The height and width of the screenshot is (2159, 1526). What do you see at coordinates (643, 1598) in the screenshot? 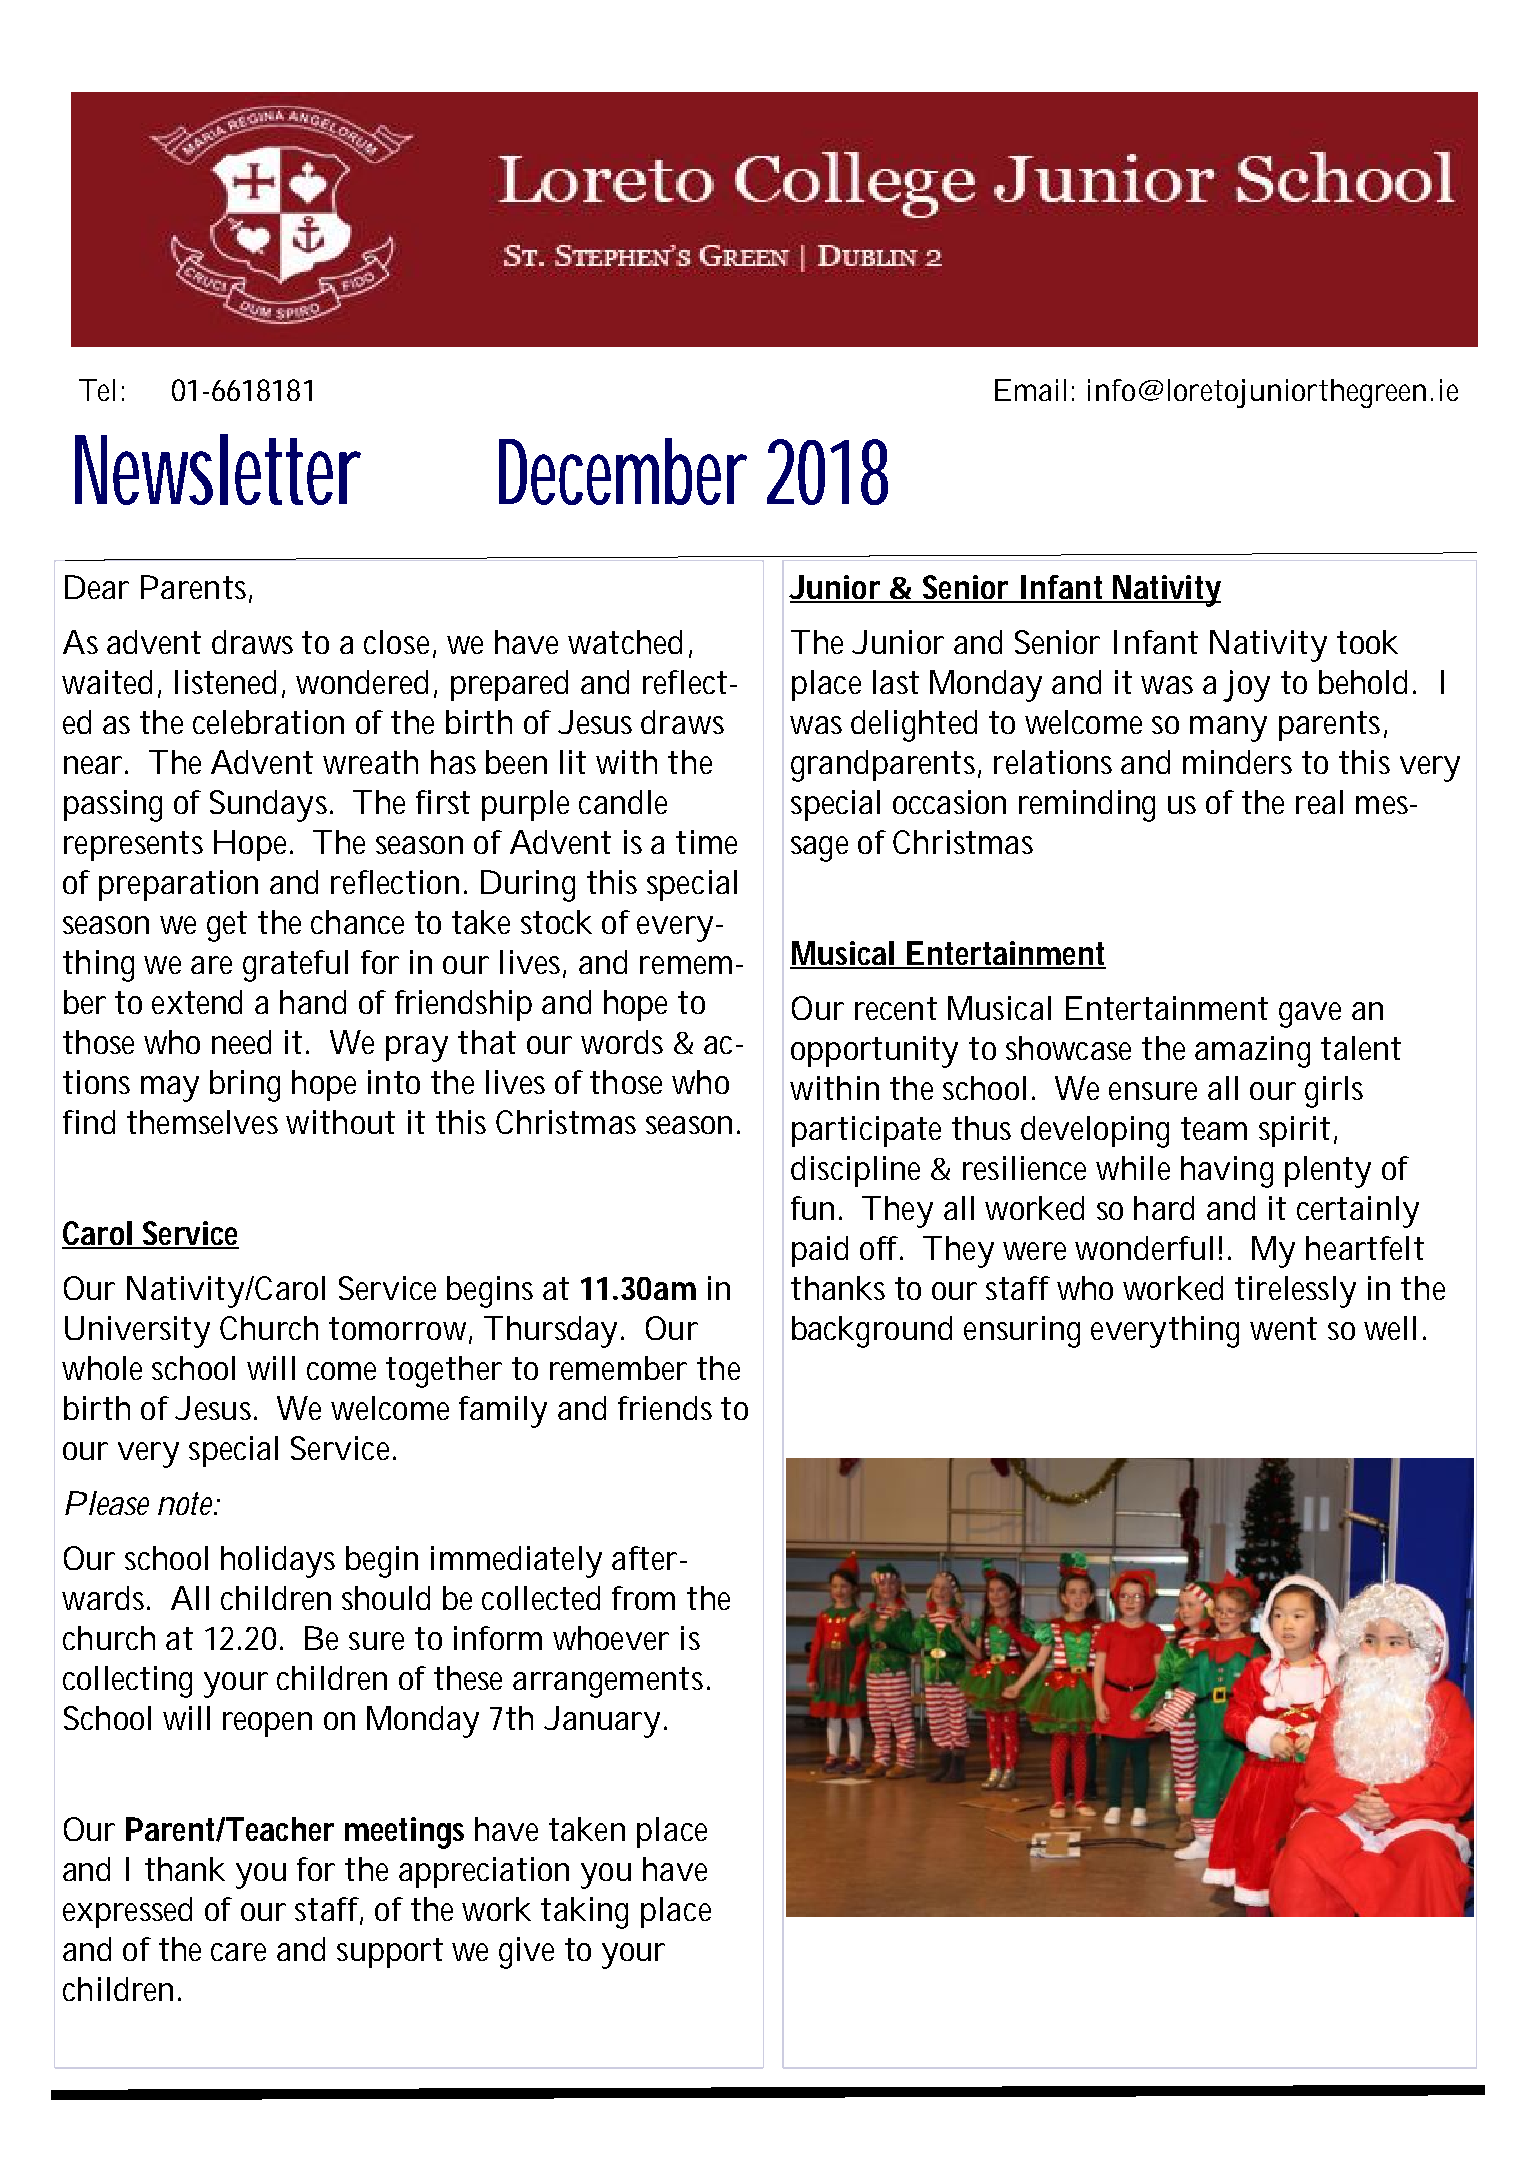
I see `from` at bounding box center [643, 1598].
